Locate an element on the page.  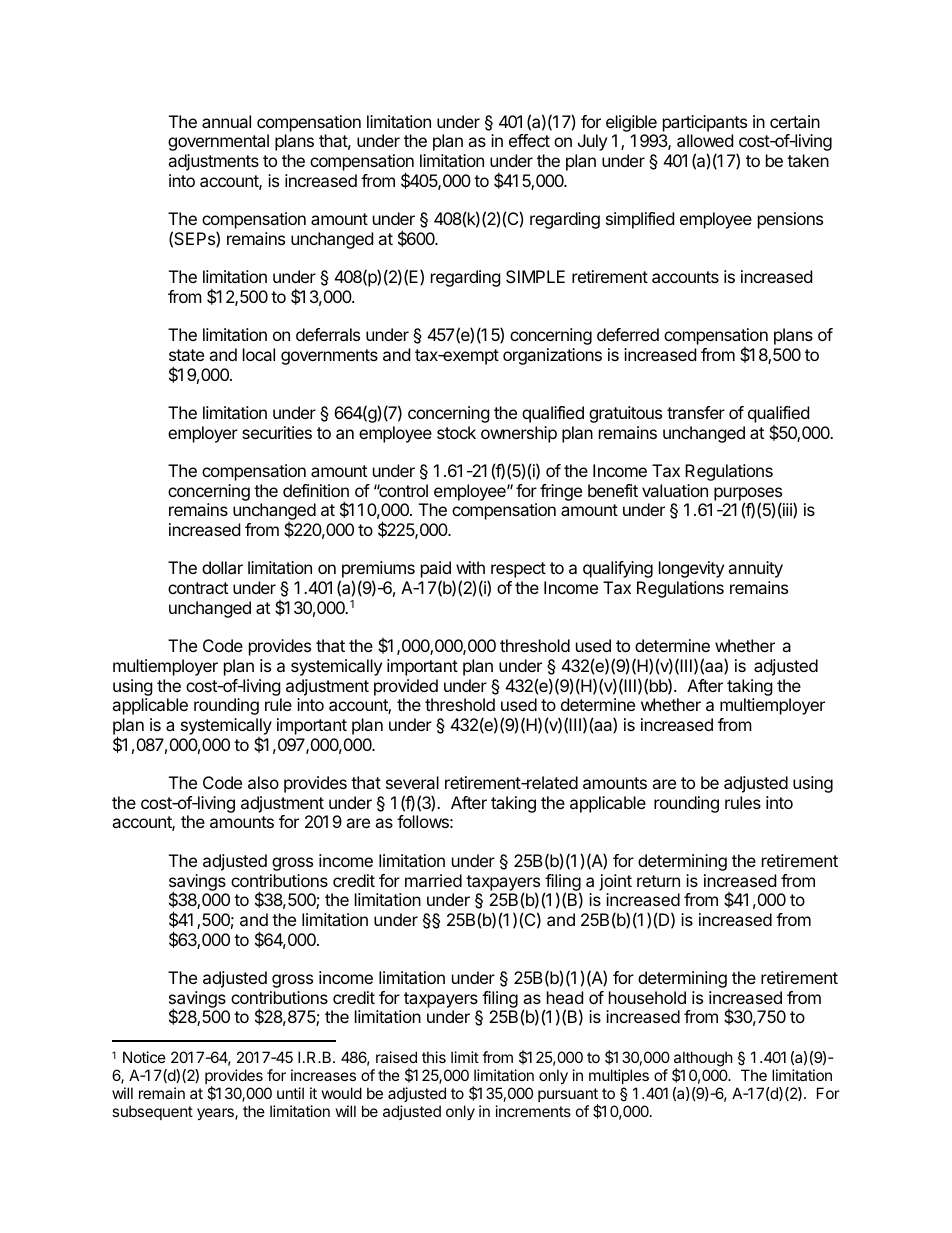
this is located at coordinates (434, 1057).
